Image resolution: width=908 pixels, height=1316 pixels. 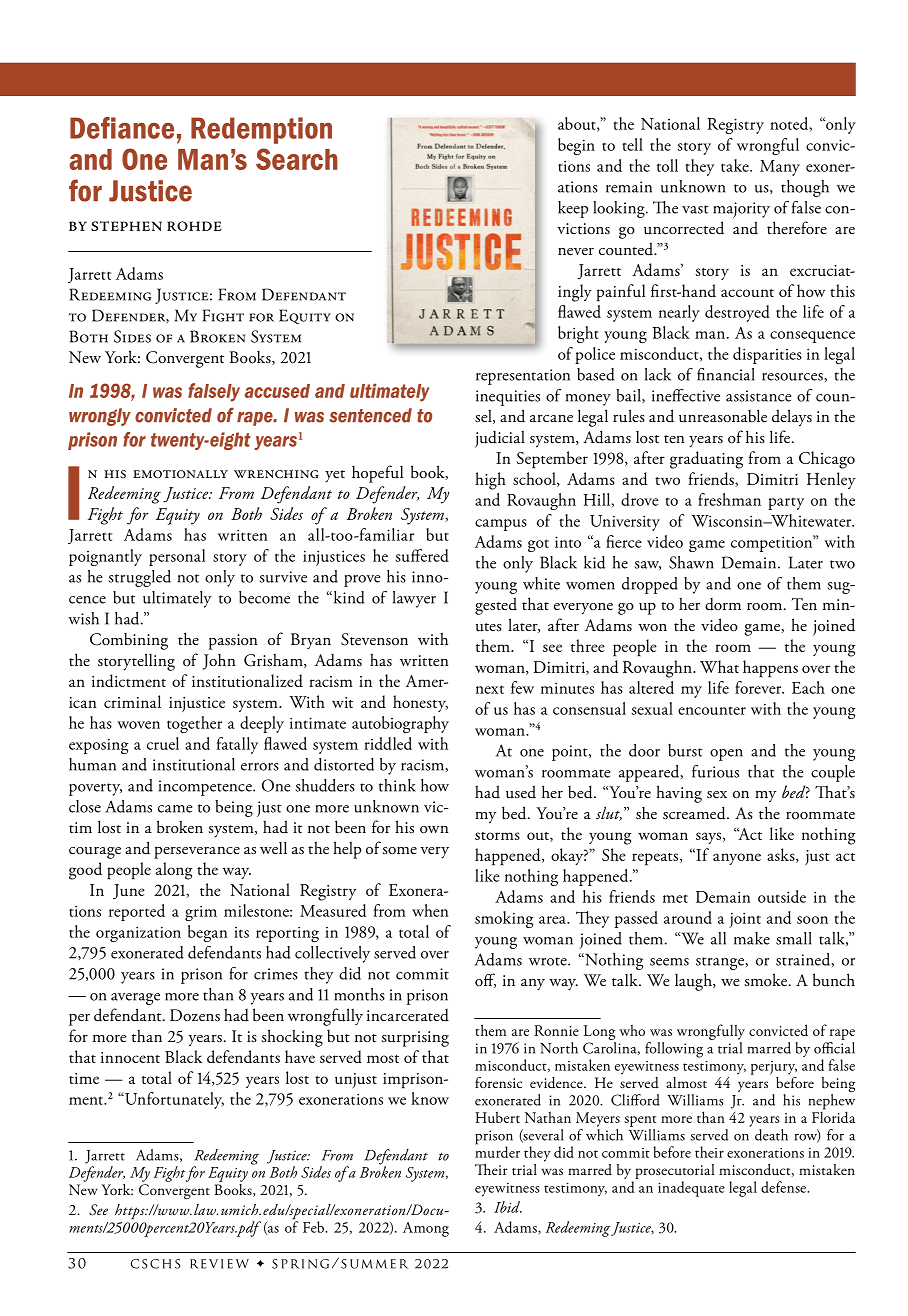 What do you see at coordinates (500, 439) in the screenshot?
I see `judicial` at bounding box center [500, 439].
